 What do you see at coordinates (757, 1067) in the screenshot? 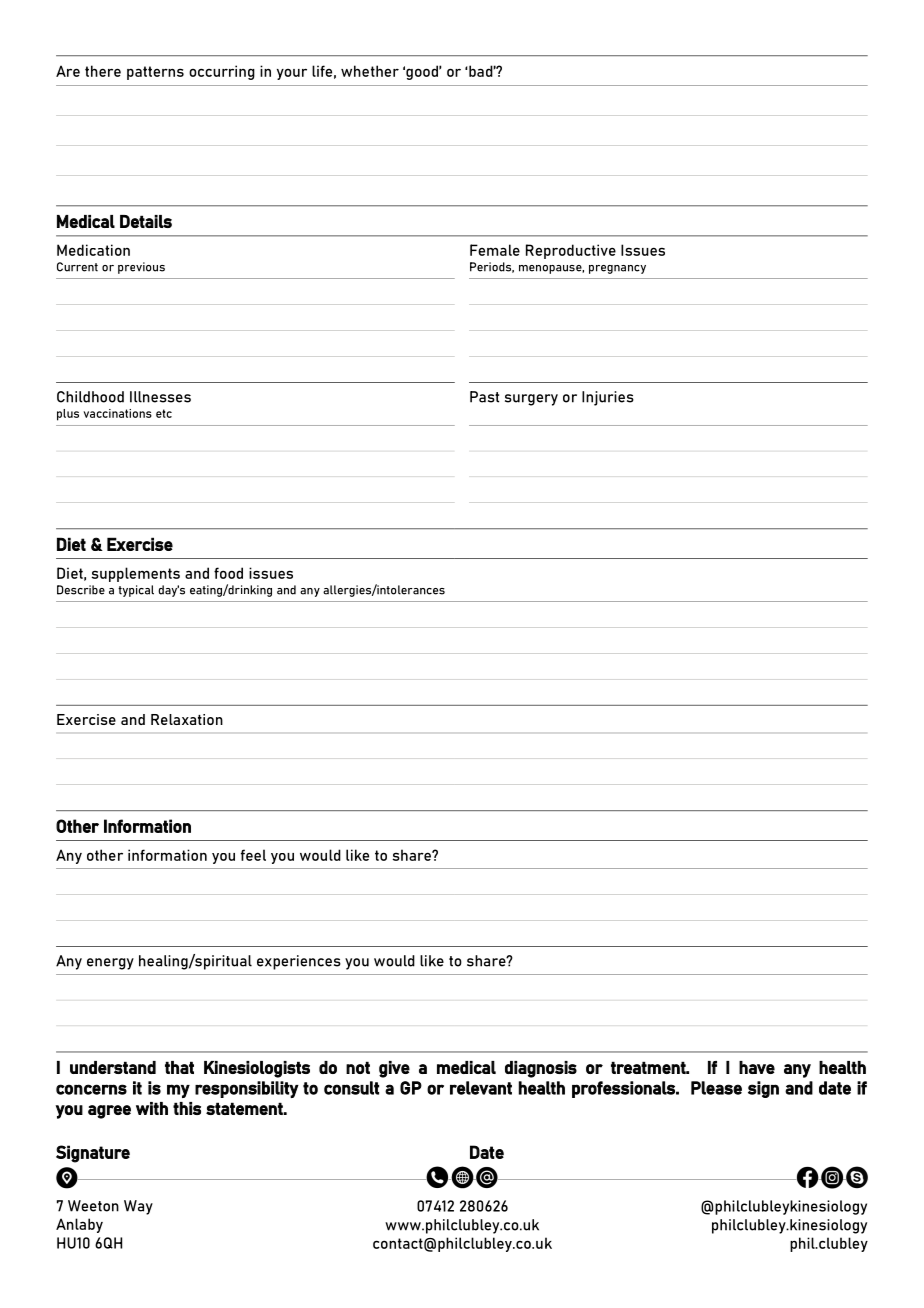
I see `have` at bounding box center [757, 1067].
